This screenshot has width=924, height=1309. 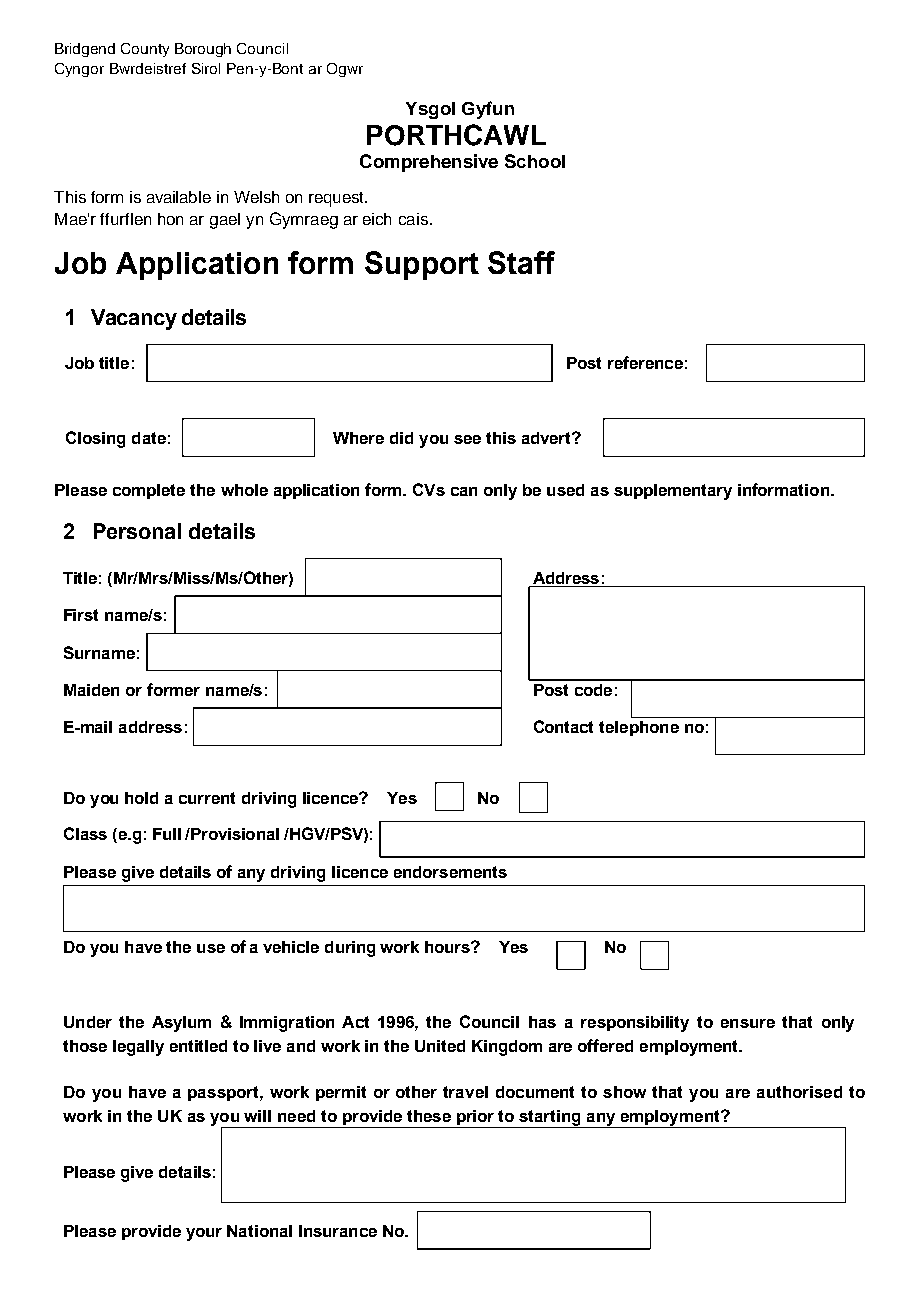 I want to click on County, so click(x=145, y=50).
